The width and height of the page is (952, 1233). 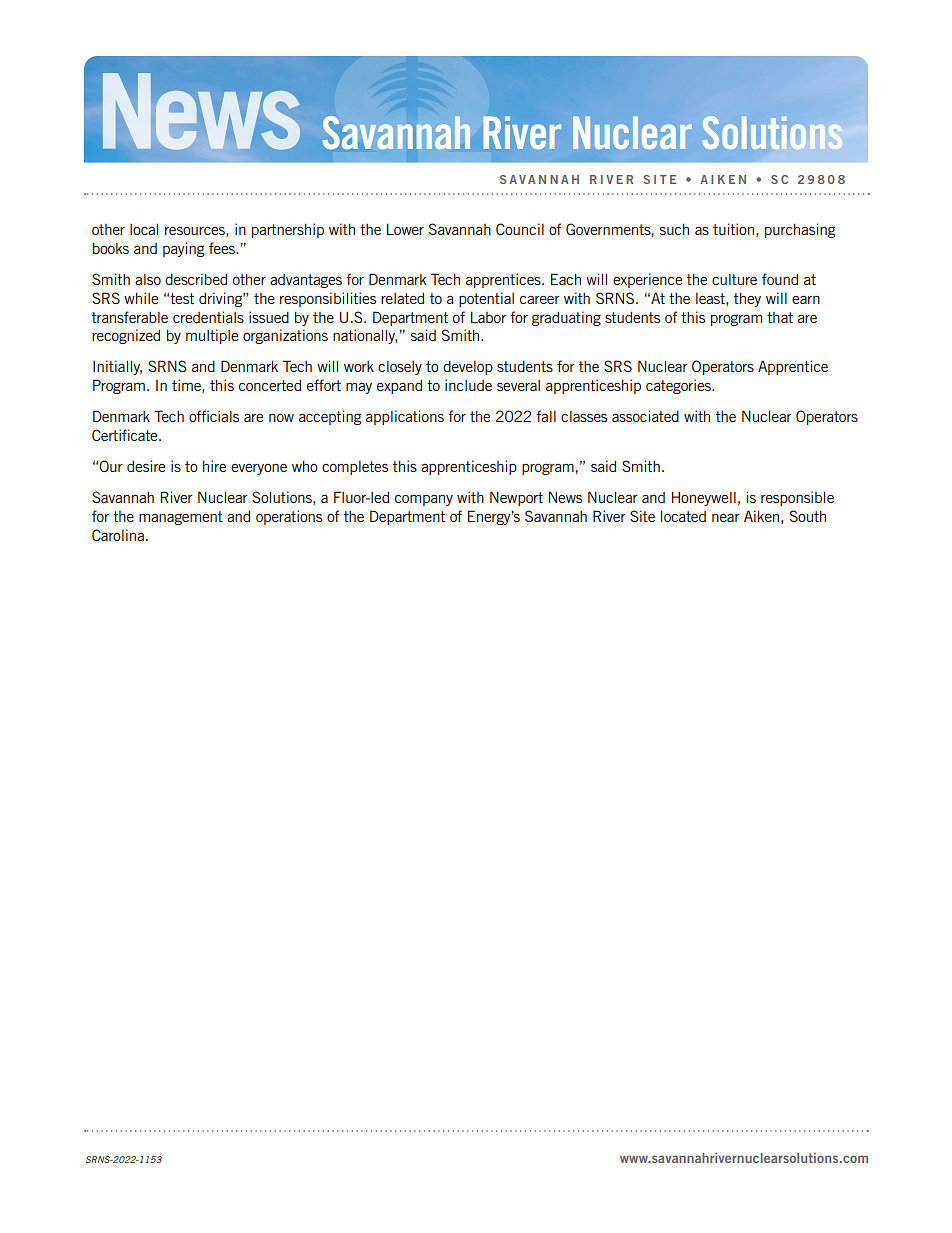 I want to click on company, so click(x=424, y=500).
